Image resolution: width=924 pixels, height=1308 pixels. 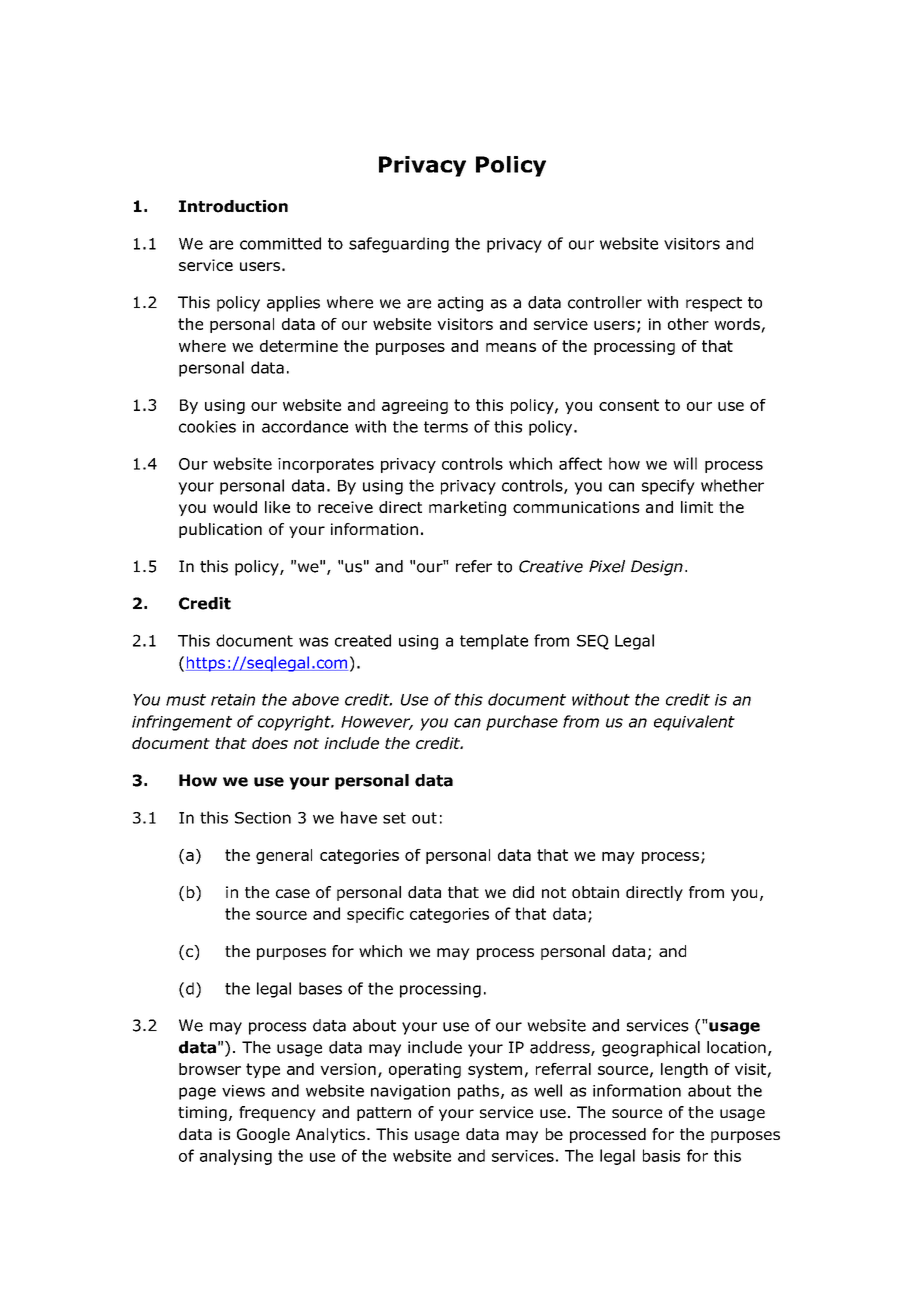 I want to click on publication, so click(x=220, y=530).
